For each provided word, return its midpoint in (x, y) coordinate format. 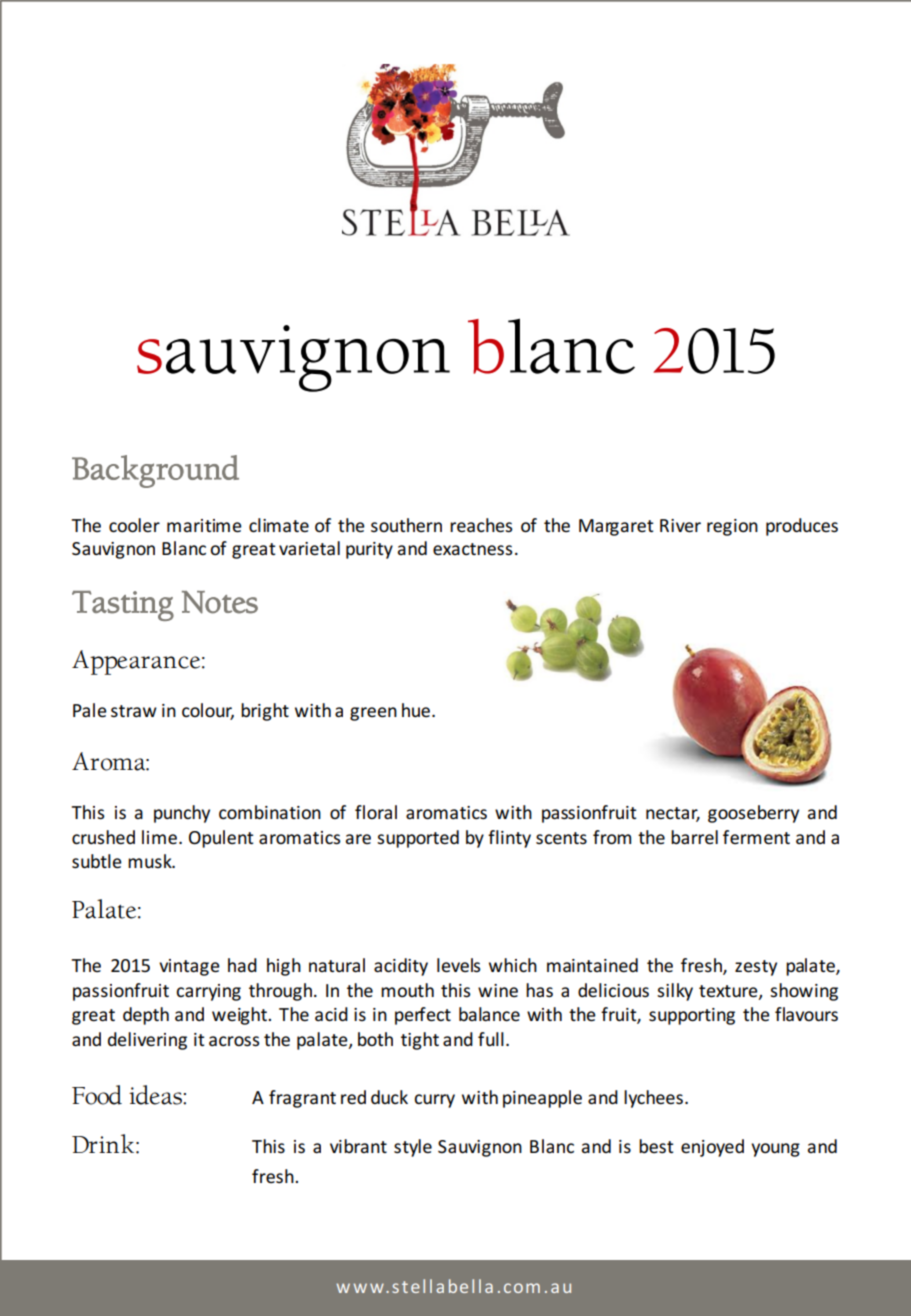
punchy (182, 814)
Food (97, 1095)
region (732, 527)
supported (418, 839)
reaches (481, 525)
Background (155, 471)
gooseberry (753, 814)
